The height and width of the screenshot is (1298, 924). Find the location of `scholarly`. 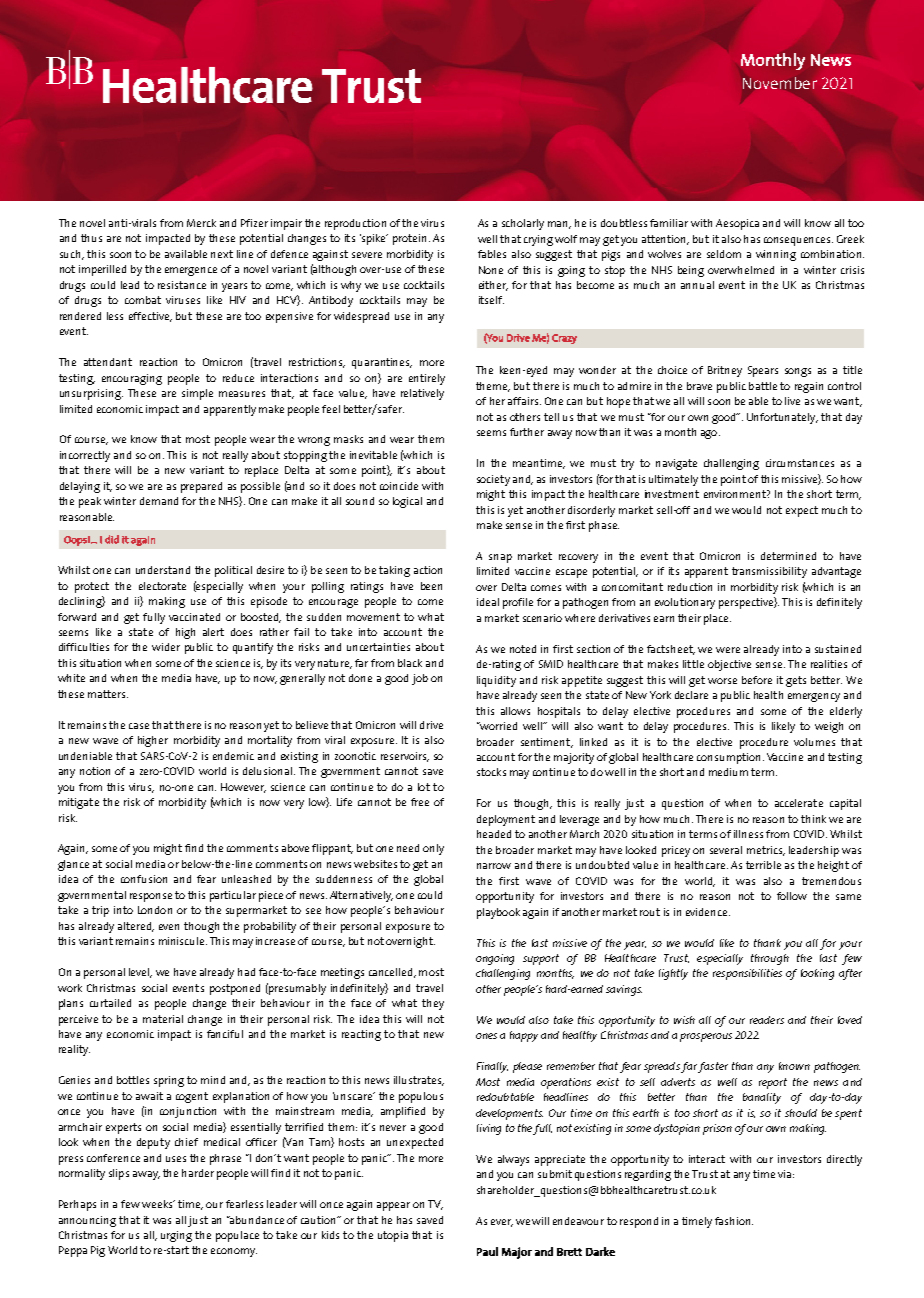

scholarly is located at coordinates (523, 224).
